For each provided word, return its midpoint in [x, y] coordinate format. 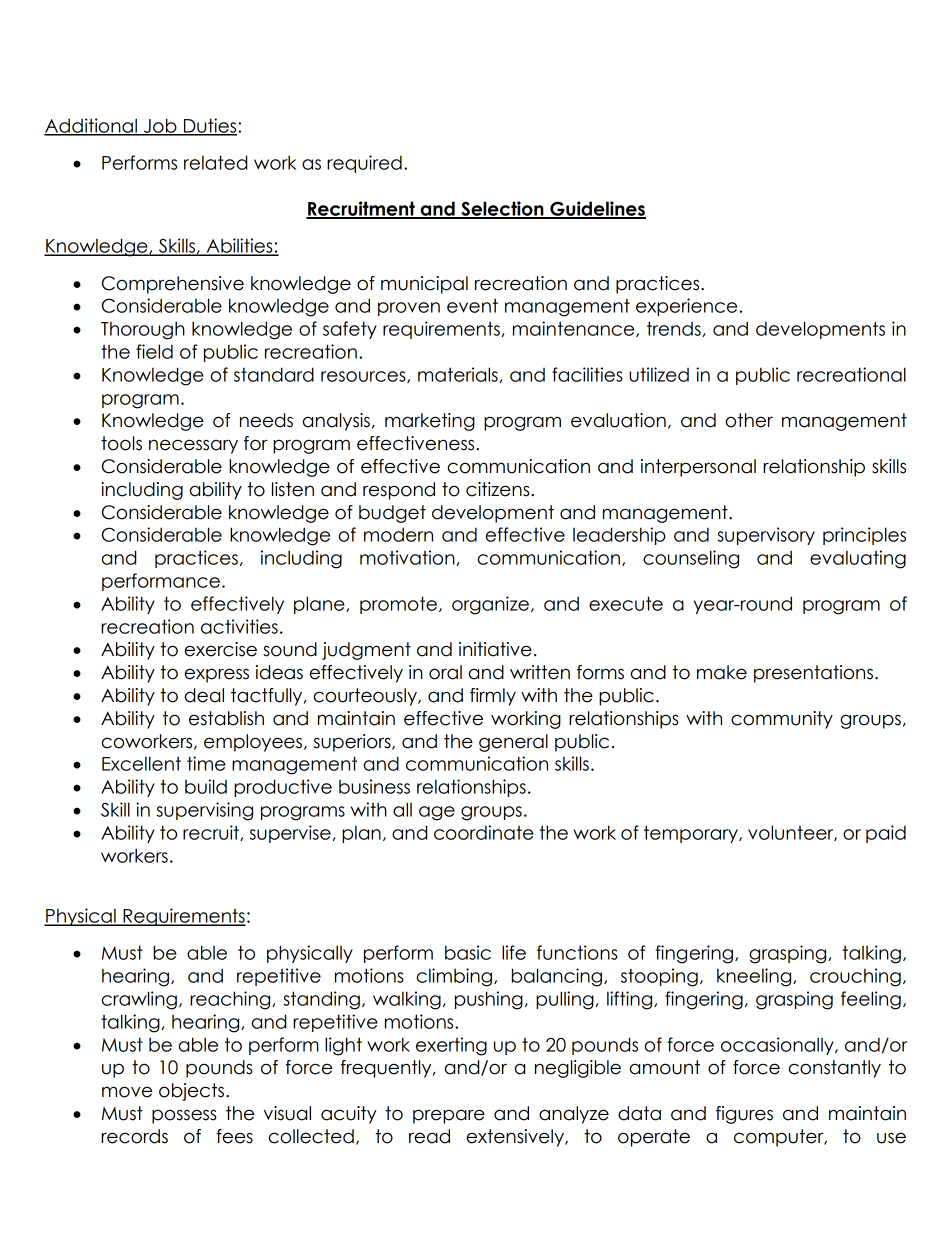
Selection [502, 209]
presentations [813, 674]
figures [744, 1115]
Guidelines [597, 209]
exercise [220, 649]
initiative [495, 649]
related [215, 162]
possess [184, 1116]
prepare [449, 1116]
